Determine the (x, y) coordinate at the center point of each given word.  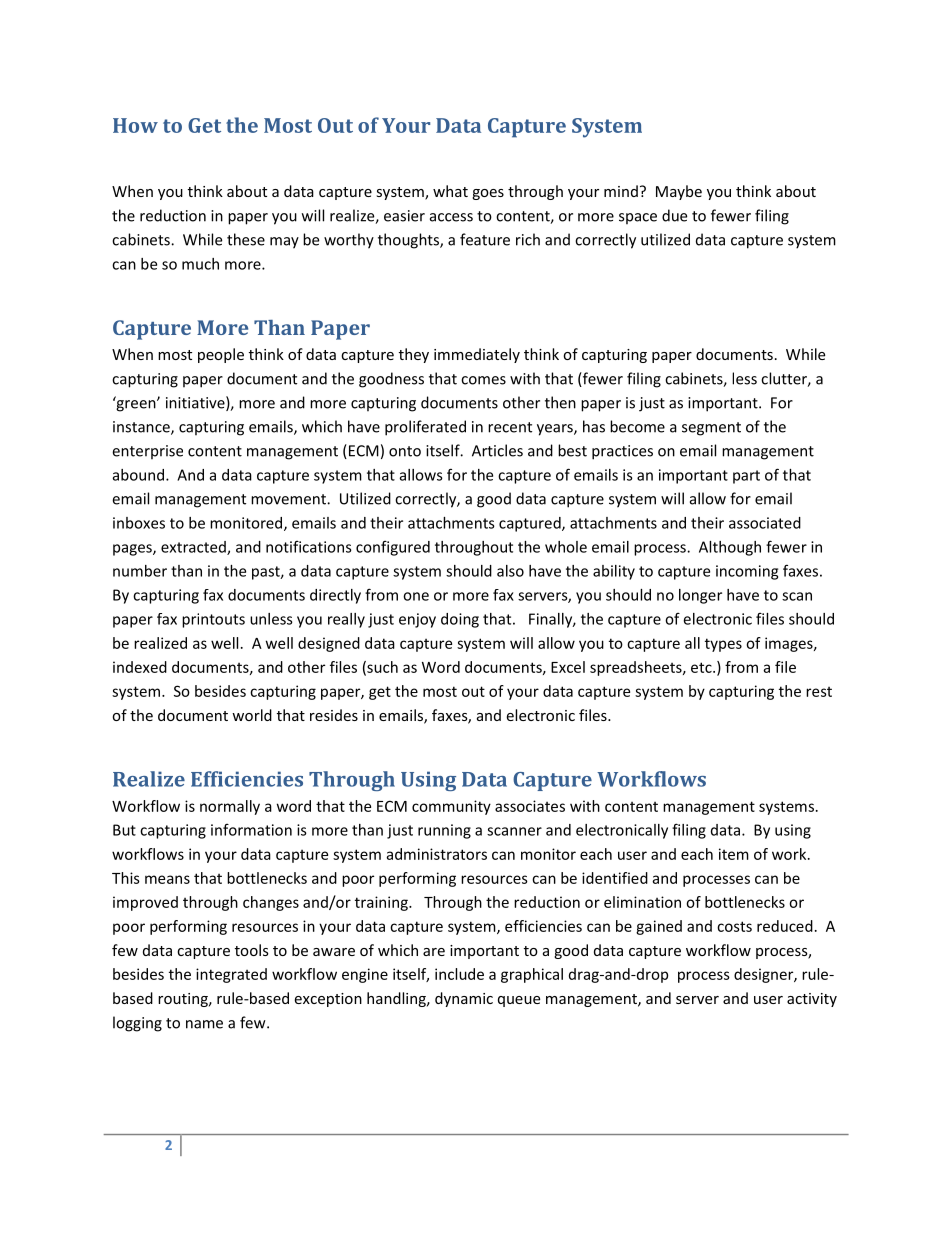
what (450, 191)
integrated (231, 975)
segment (711, 429)
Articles (497, 450)
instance (142, 428)
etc (702, 667)
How (135, 125)
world (252, 715)
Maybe (679, 192)
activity (812, 1000)
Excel (568, 667)
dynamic (464, 999)
